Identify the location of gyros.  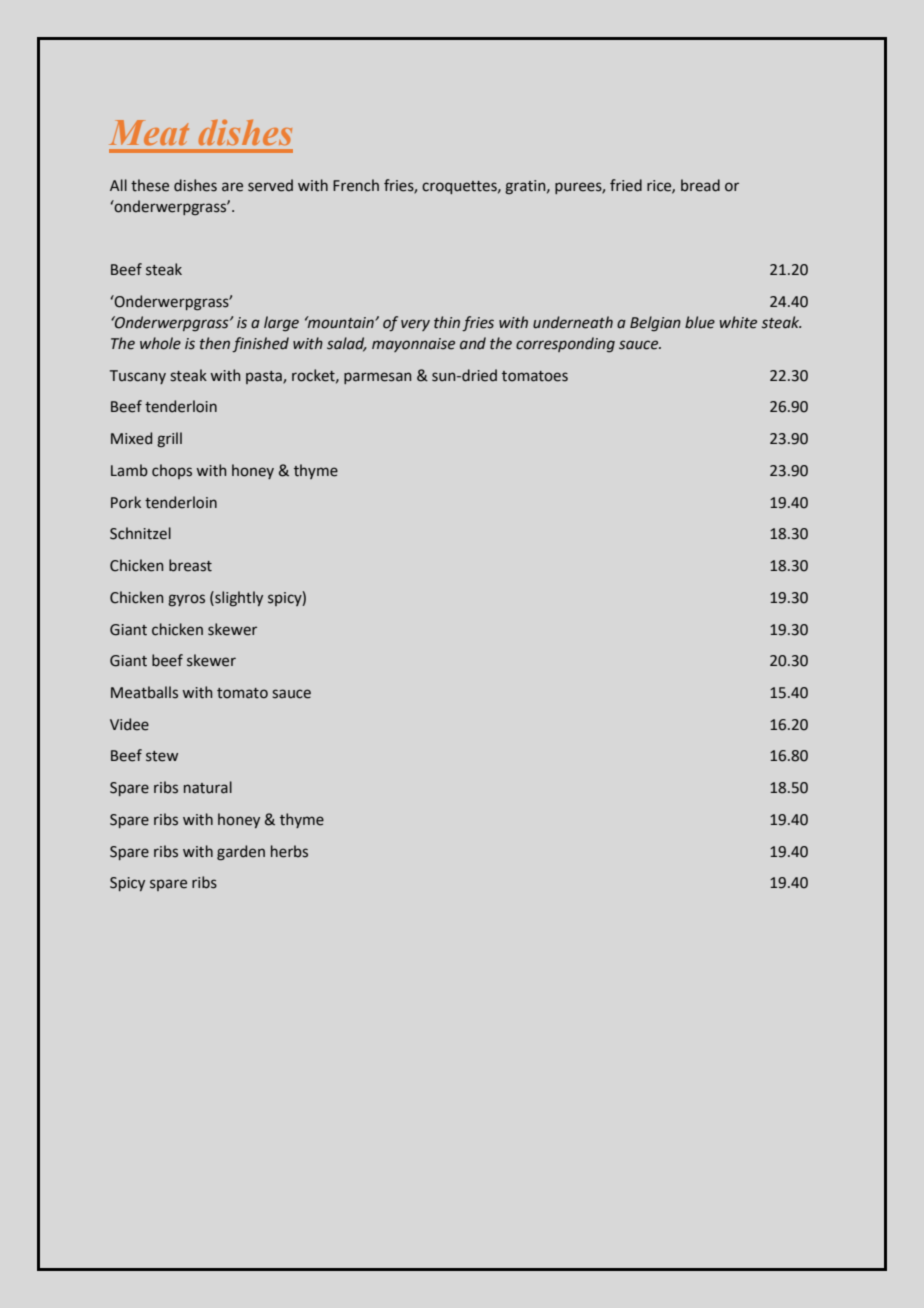
(186, 600).
